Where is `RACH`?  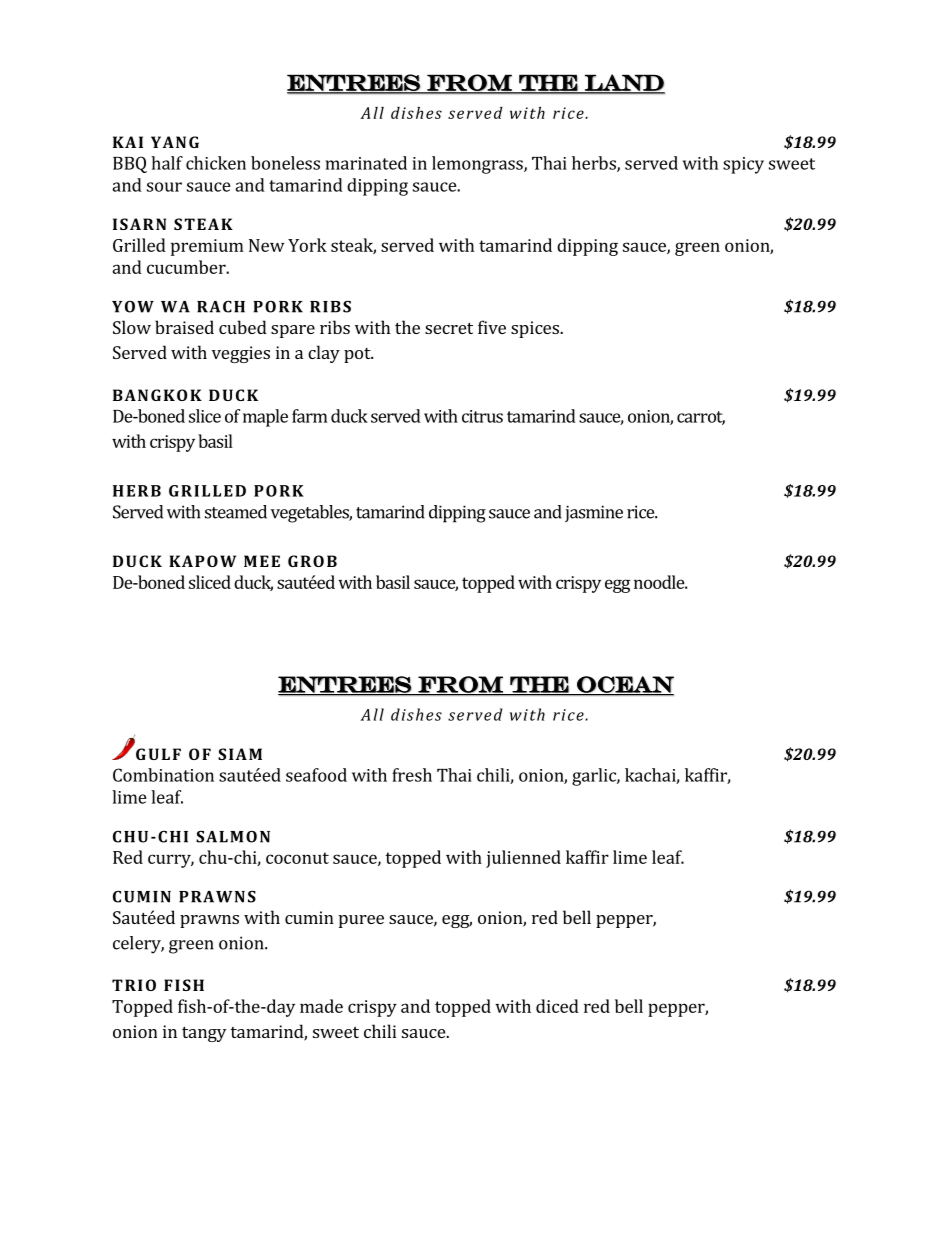
RACH is located at coordinates (221, 306).
